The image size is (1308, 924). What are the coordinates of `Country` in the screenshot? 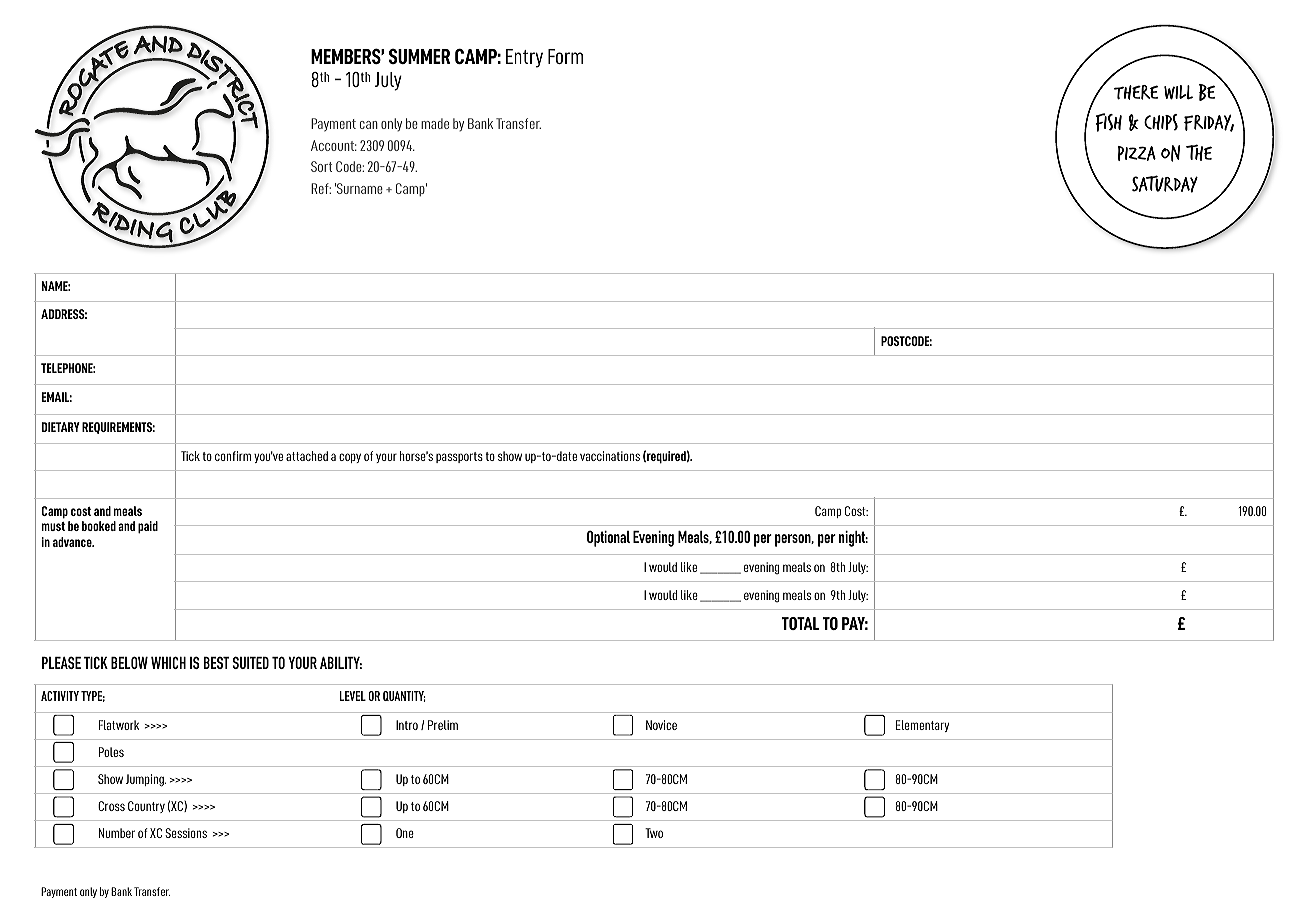 It's located at (146, 807).
